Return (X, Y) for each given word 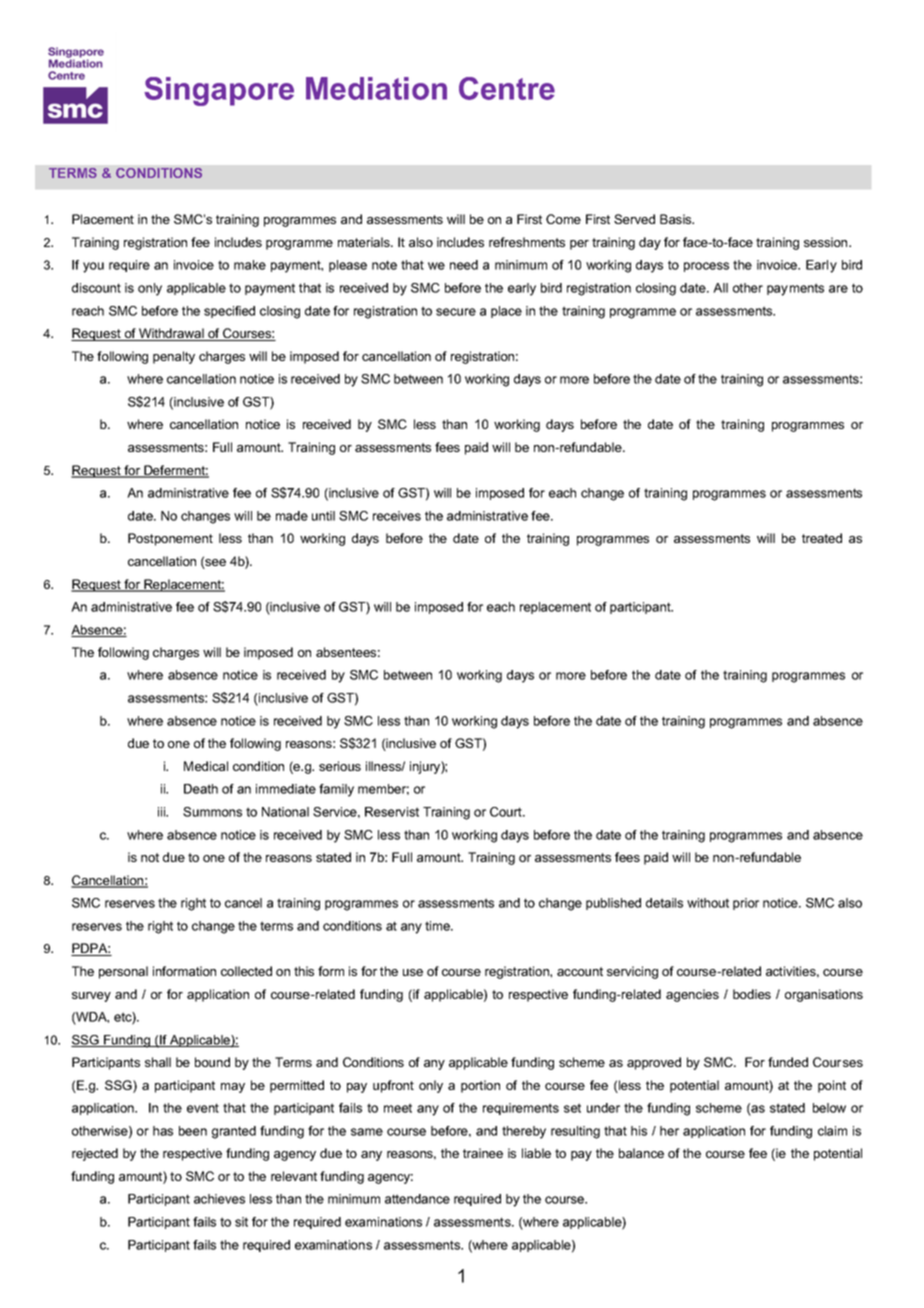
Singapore (219, 91)
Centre (507, 88)
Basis (677, 219)
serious (340, 766)
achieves (219, 1199)
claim (832, 1131)
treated (822, 538)
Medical (206, 766)
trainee (483, 1153)
